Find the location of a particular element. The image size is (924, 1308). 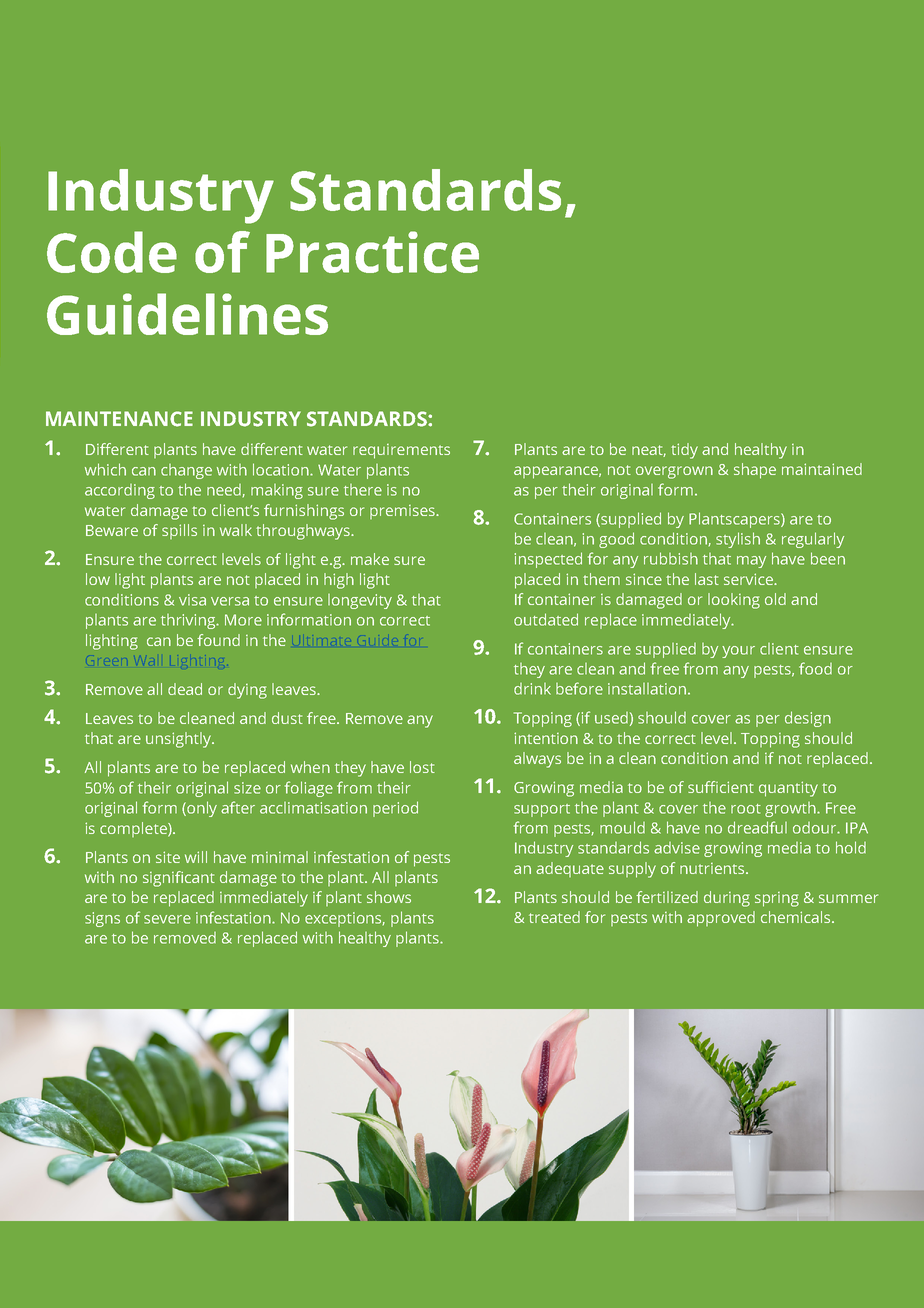

Practice is located at coordinates (372, 252).
